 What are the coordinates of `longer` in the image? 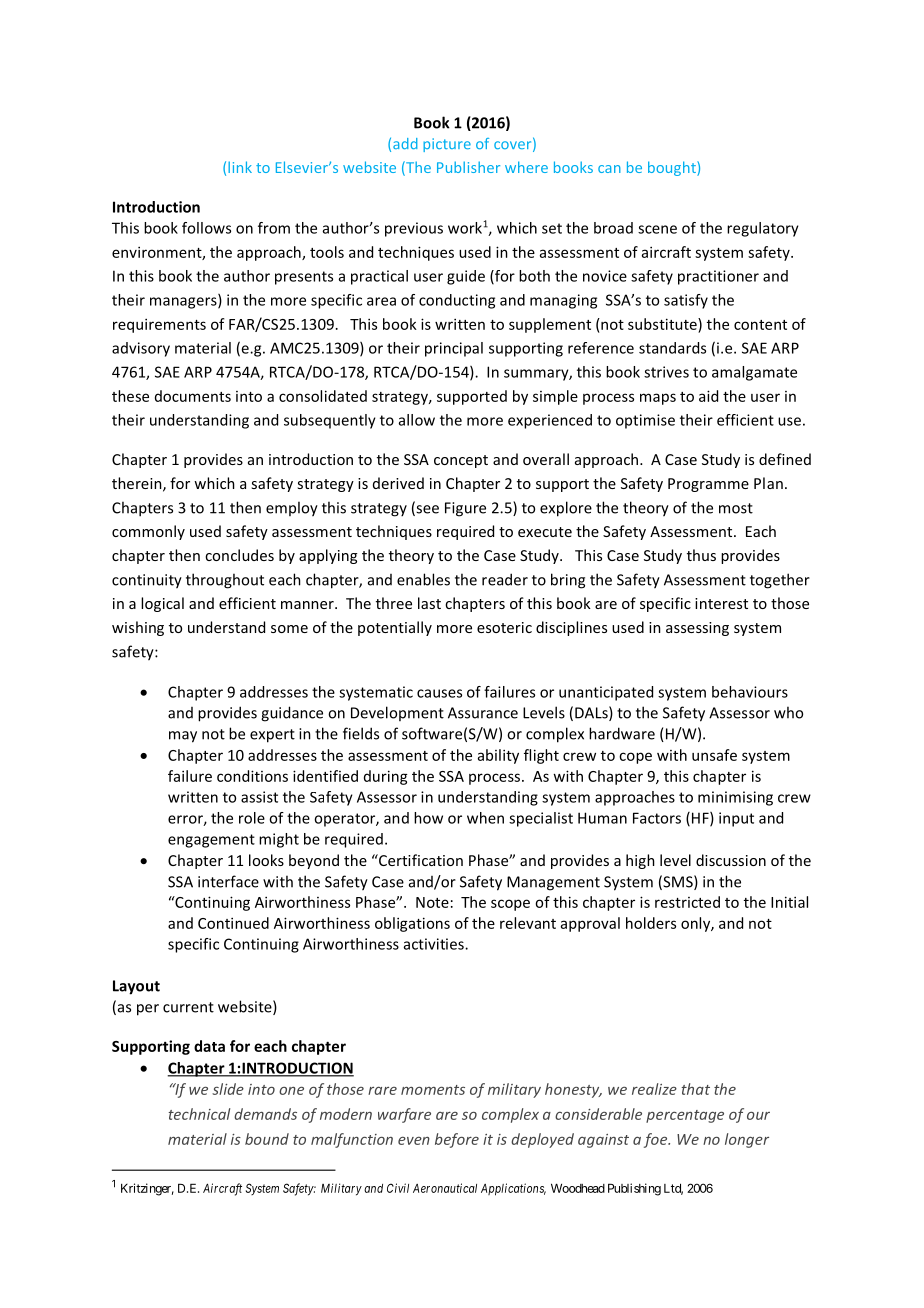 It's located at (747, 1140).
